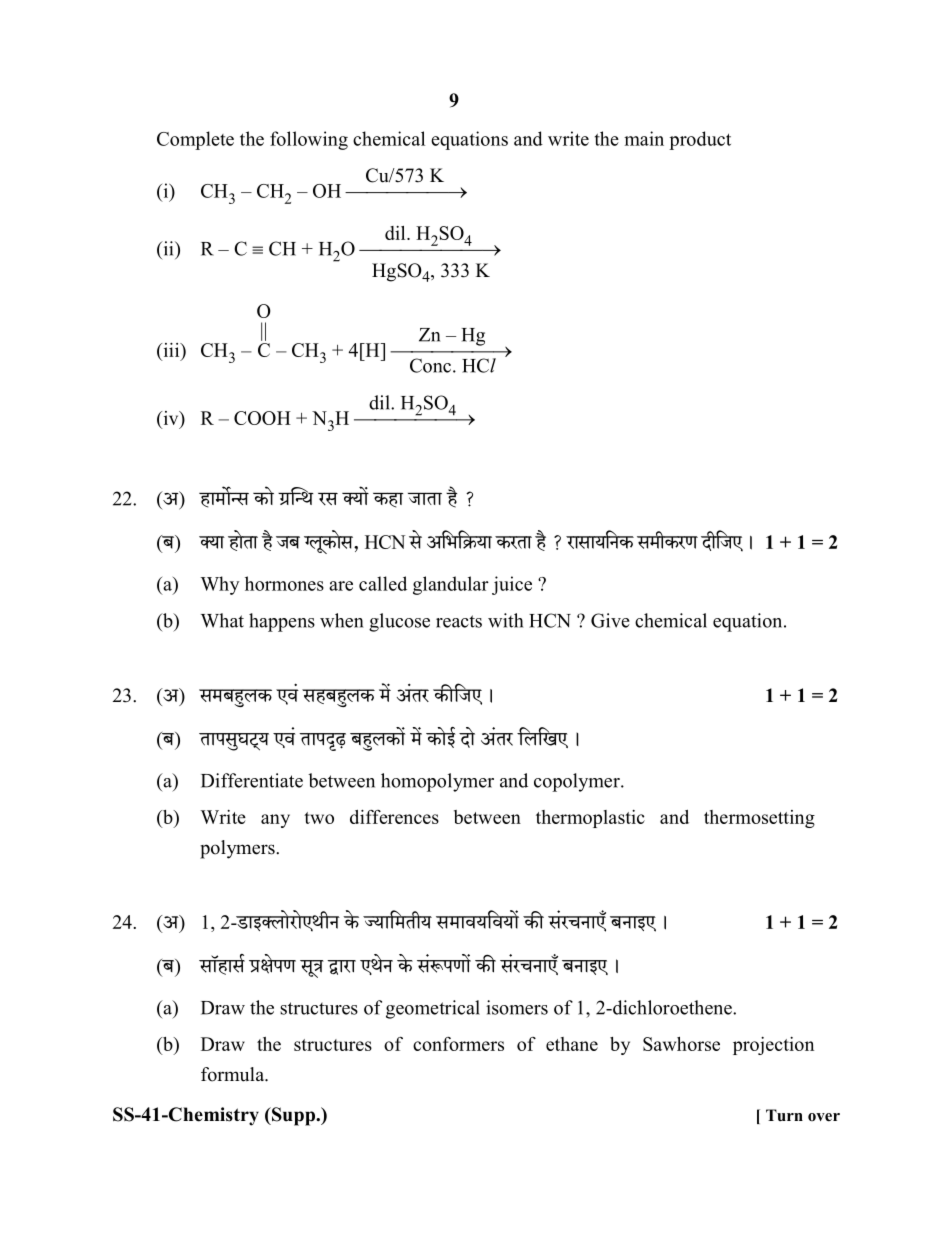  What do you see at coordinates (222, 620) in the screenshot?
I see `What` at bounding box center [222, 620].
